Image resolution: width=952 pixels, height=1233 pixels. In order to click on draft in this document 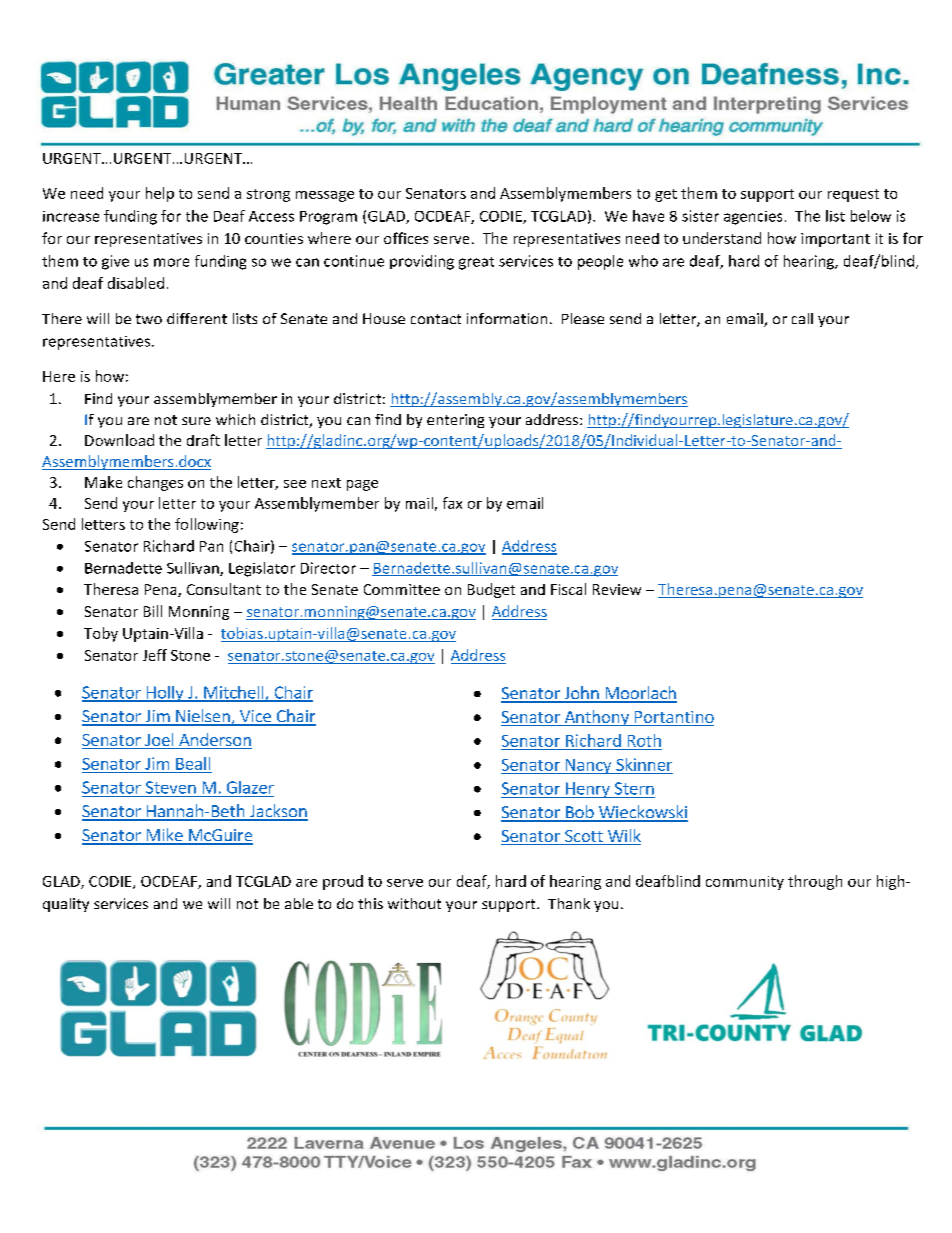, I will do `click(203, 440)`.
